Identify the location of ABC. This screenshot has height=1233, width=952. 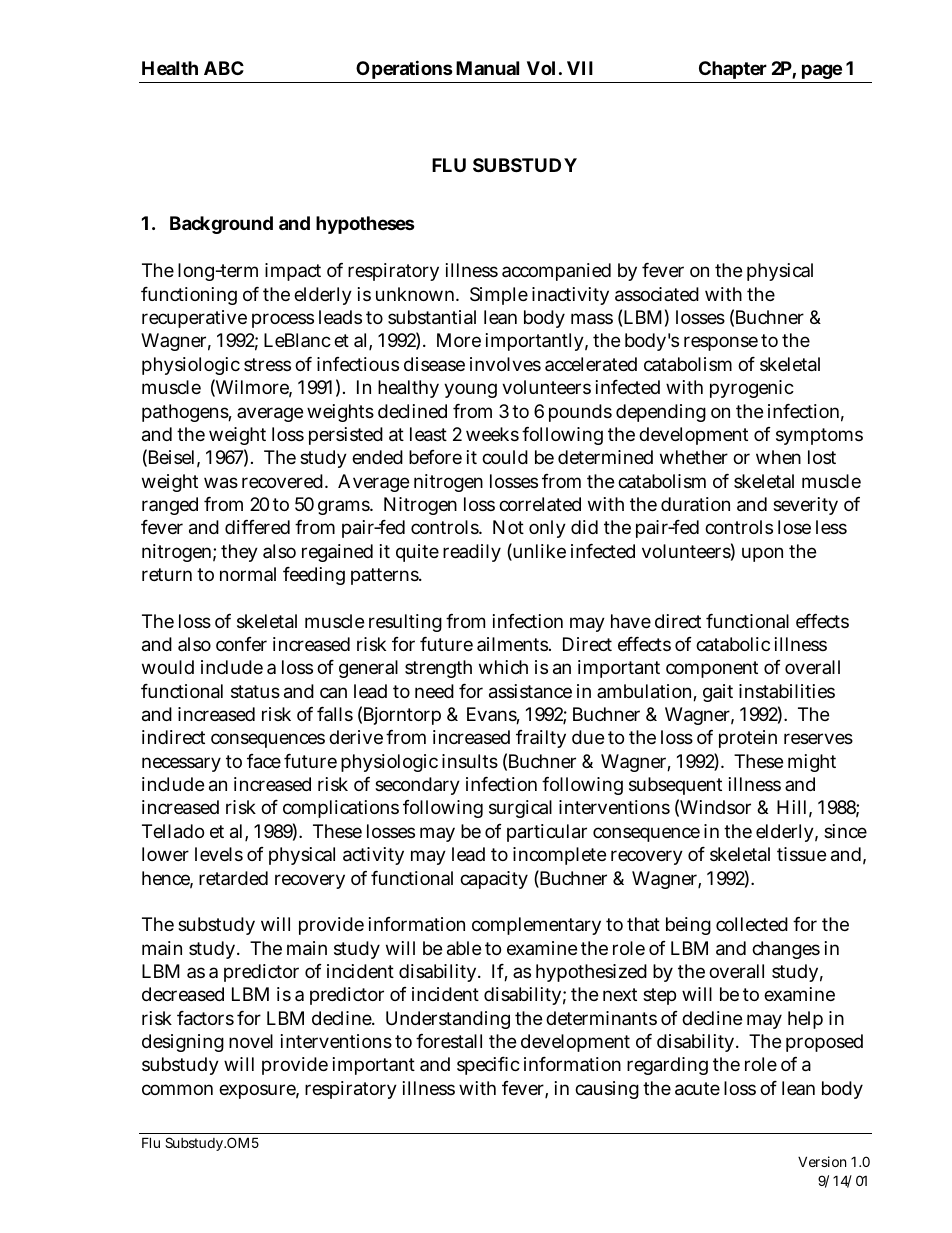
(224, 68).
